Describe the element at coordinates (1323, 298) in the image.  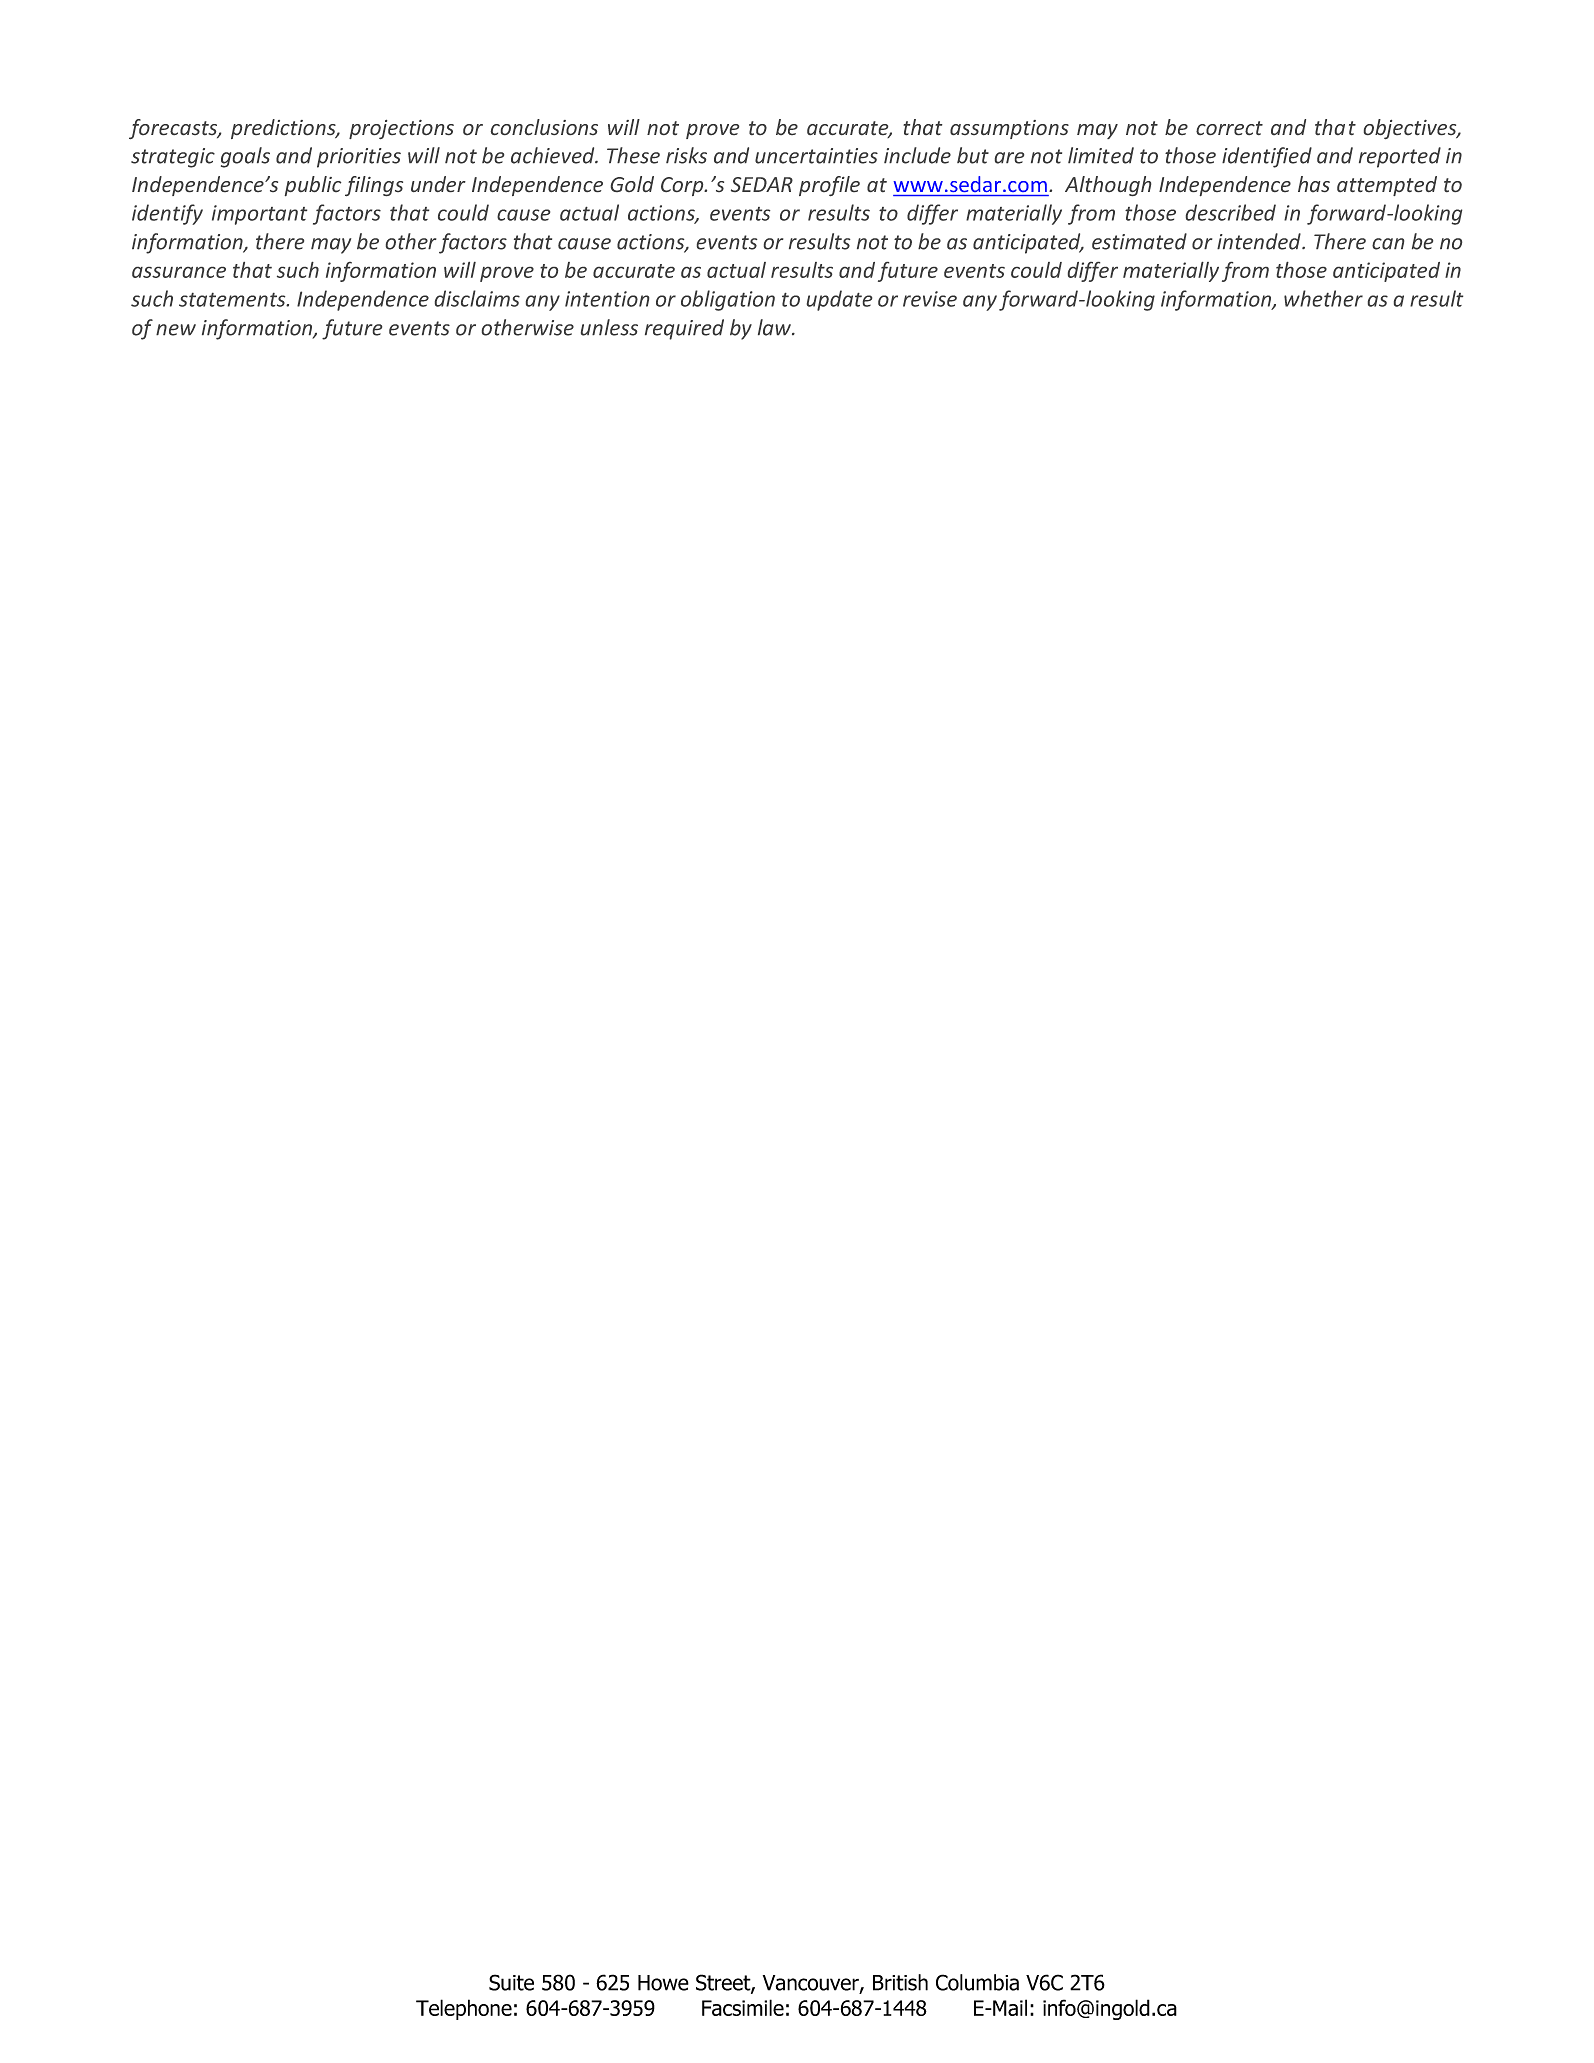
I see `whether` at that location.
